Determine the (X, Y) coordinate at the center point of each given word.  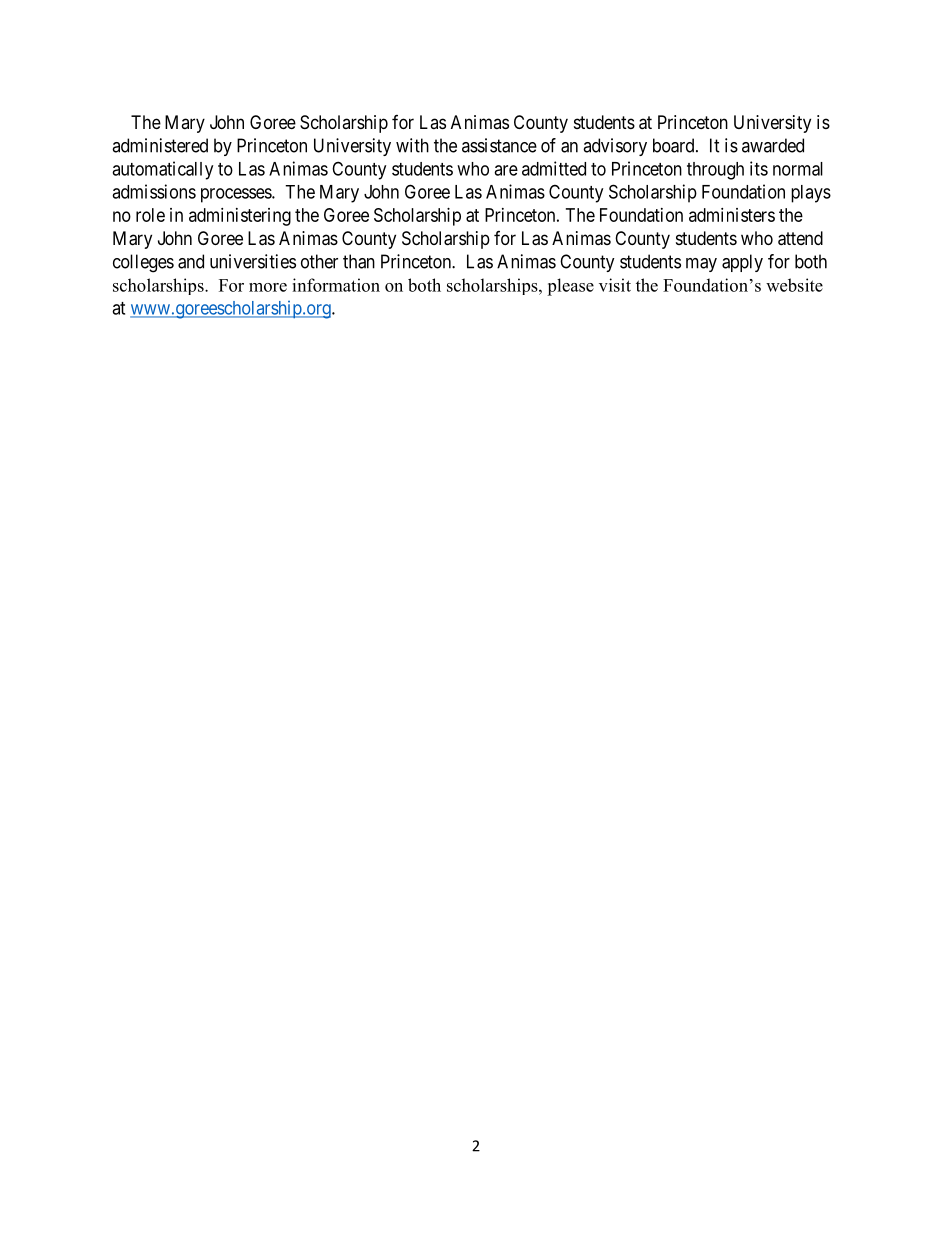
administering (240, 217)
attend (800, 238)
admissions (154, 191)
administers (732, 215)
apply (742, 263)
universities (253, 261)
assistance (499, 145)
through (715, 171)
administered (160, 145)
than (359, 261)
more (268, 287)
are (506, 170)
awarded (773, 145)
